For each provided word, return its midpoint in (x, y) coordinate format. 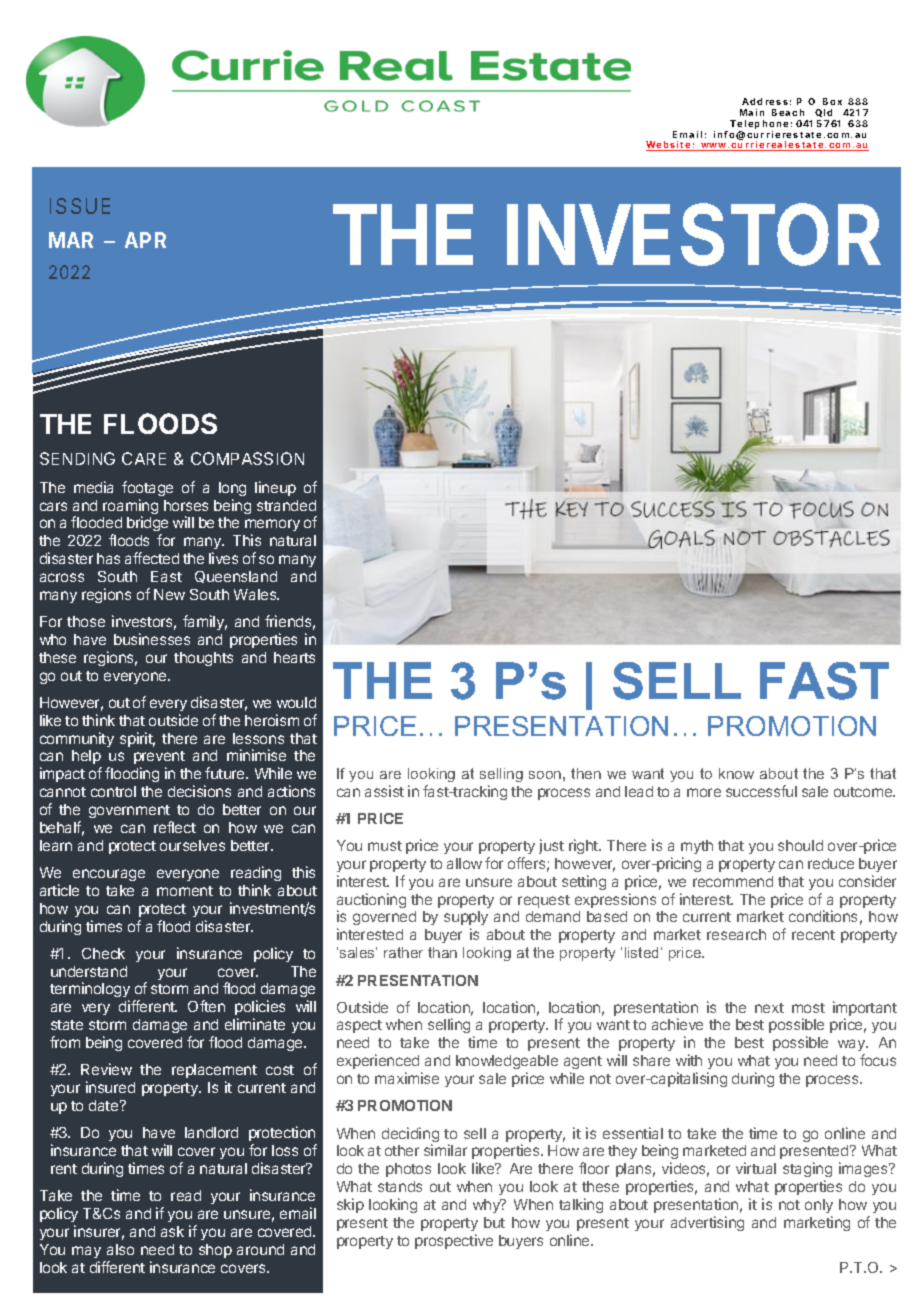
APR (145, 240)
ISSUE (80, 206)
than (442, 952)
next (769, 1008)
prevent (159, 759)
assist (384, 791)
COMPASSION (247, 458)
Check (103, 953)
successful (761, 791)
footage (147, 488)
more (704, 792)
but (494, 1222)
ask (172, 1231)
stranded (286, 505)
